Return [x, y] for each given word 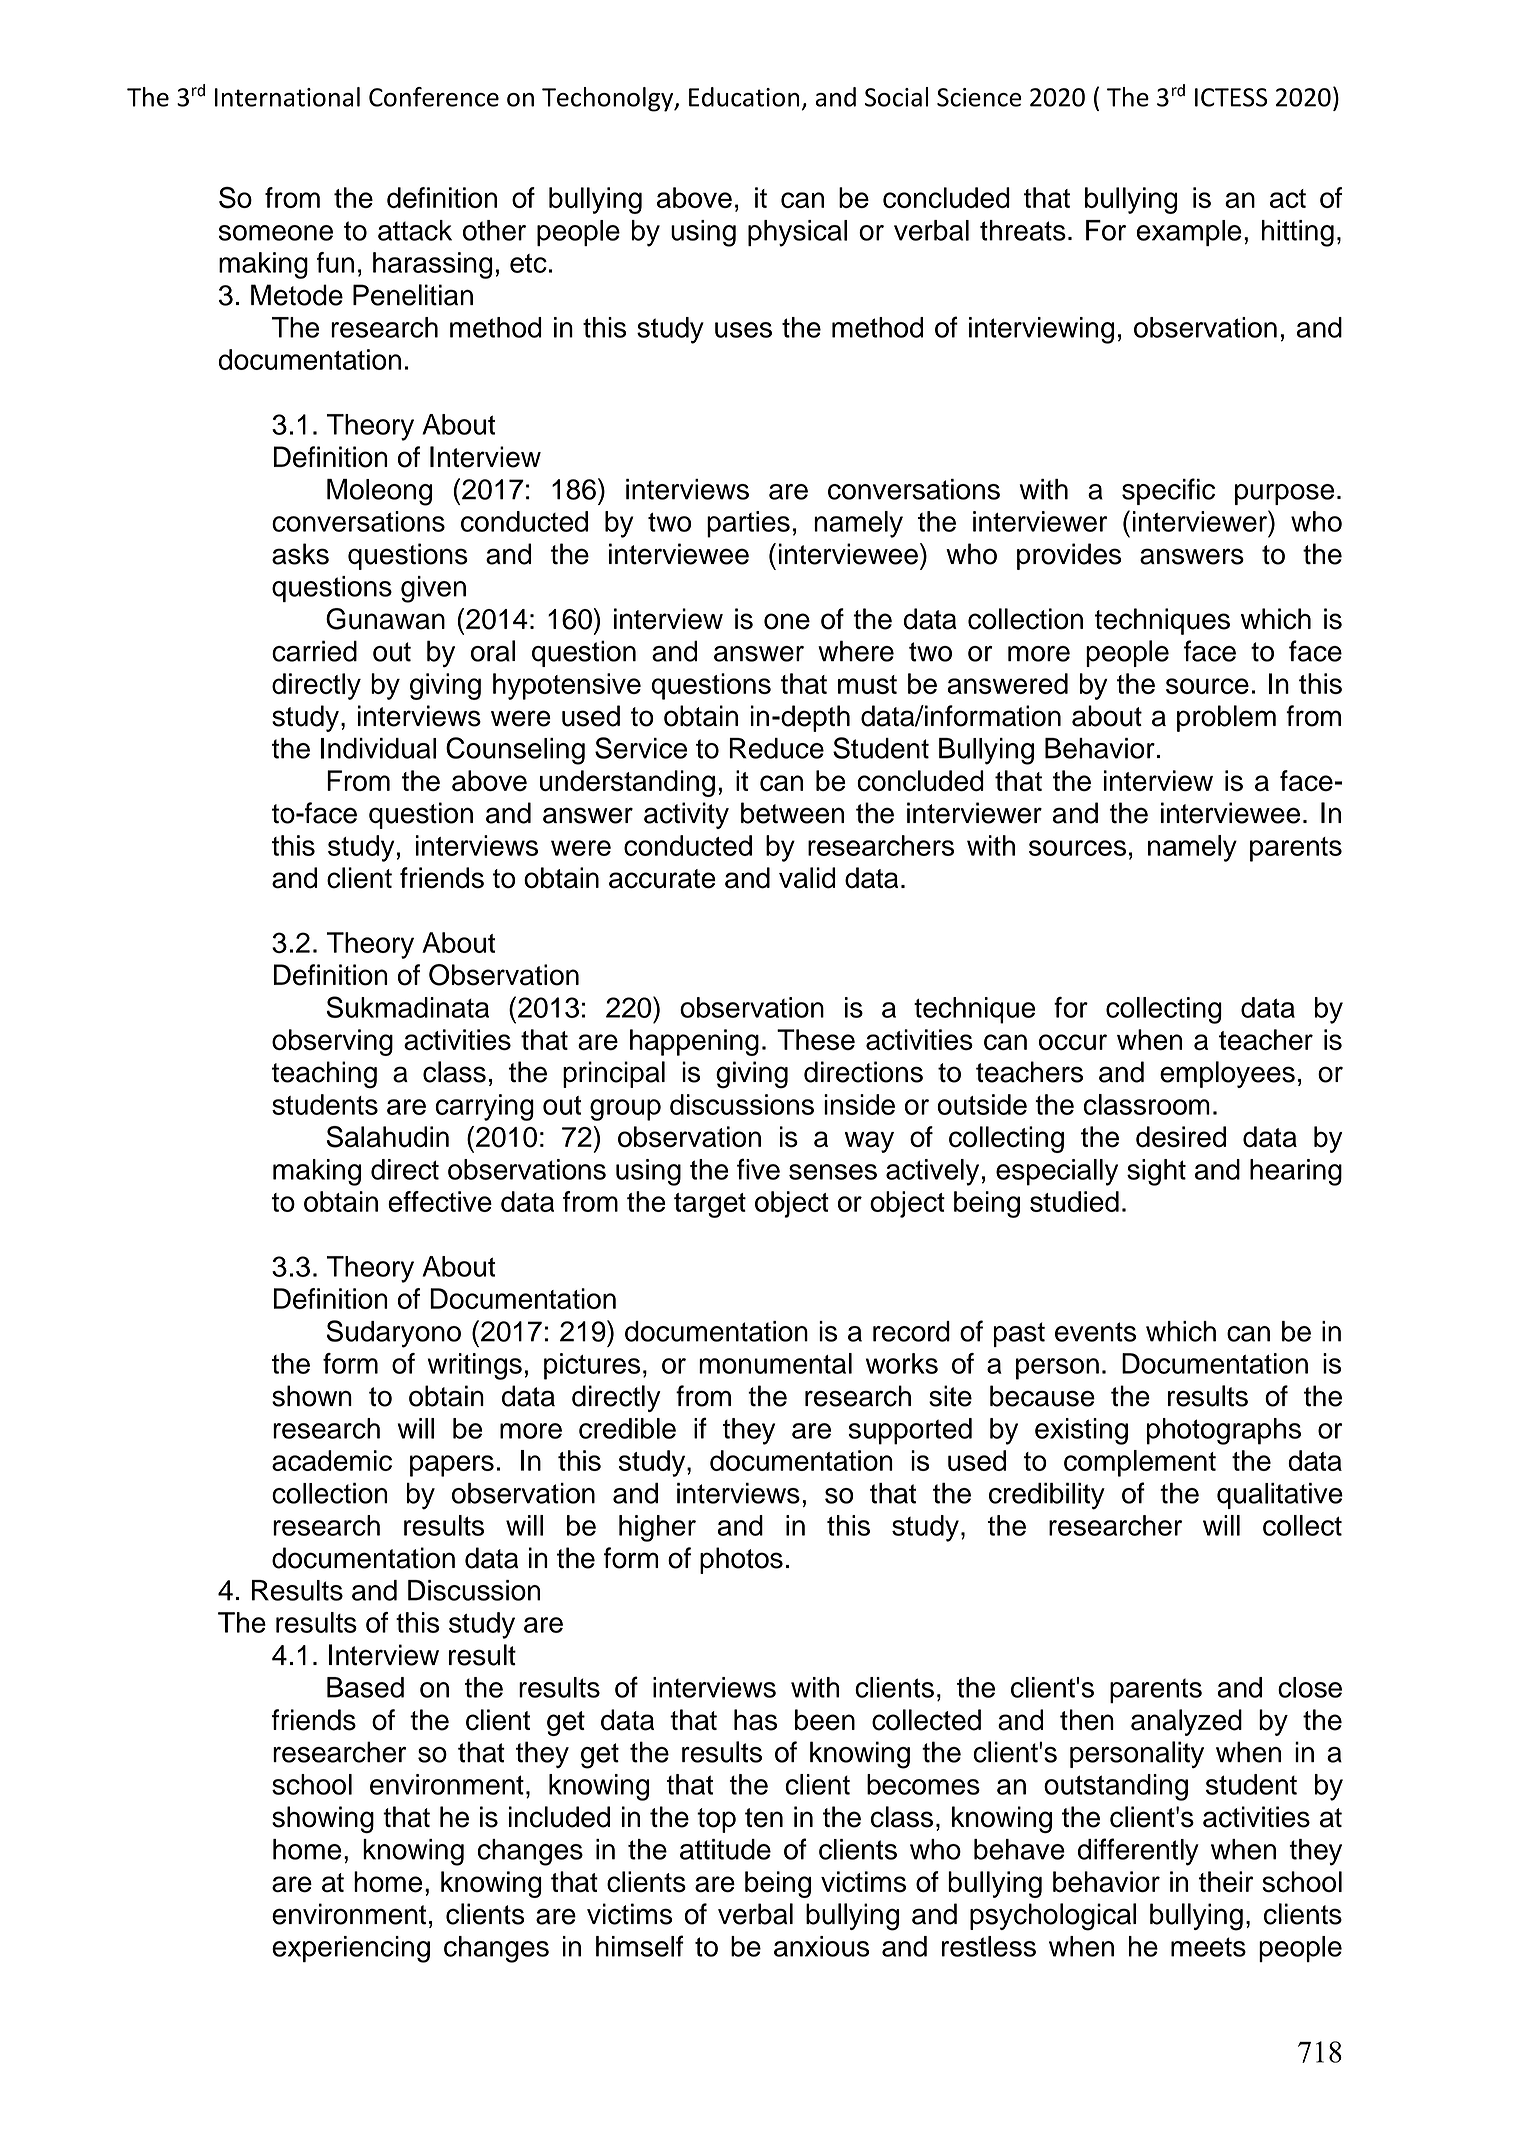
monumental [775, 1363]
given [433, 589]
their [1226, 1882]
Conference [434, 97]
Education [744, 97]
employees [1227, 1074]
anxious [821, 1946]
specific [1168, 491]
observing [332, 1042]
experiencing [351, 1949]
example [1189, 233]
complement [1140, 1463]
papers [452, 1466]
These [816, 1039]
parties [748, 524]
